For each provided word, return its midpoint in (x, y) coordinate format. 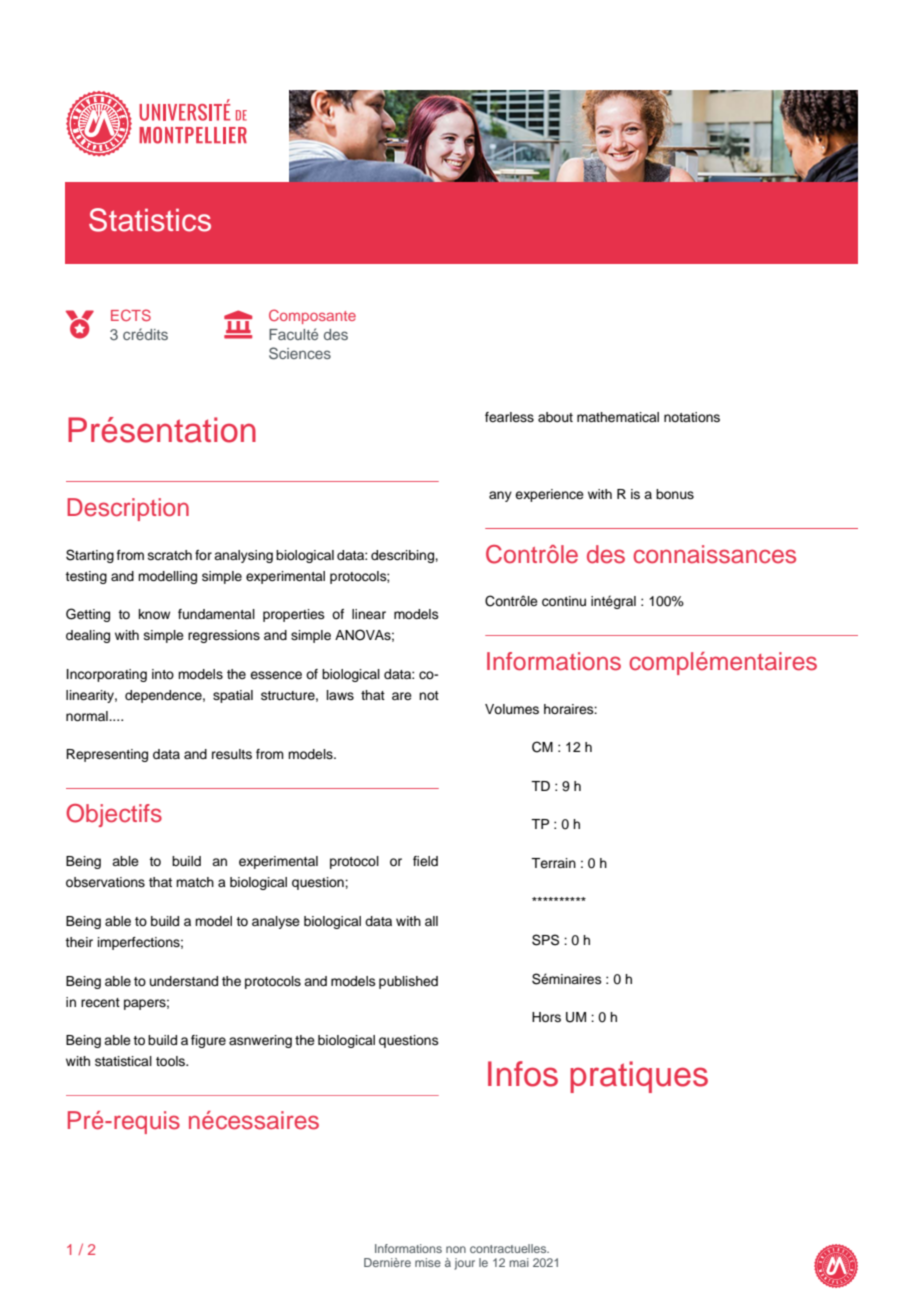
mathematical (618, 417)
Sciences (300, 353)
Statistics (150, 220)
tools (172, 1061)
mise (428, 1262)
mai (519, 1262)
